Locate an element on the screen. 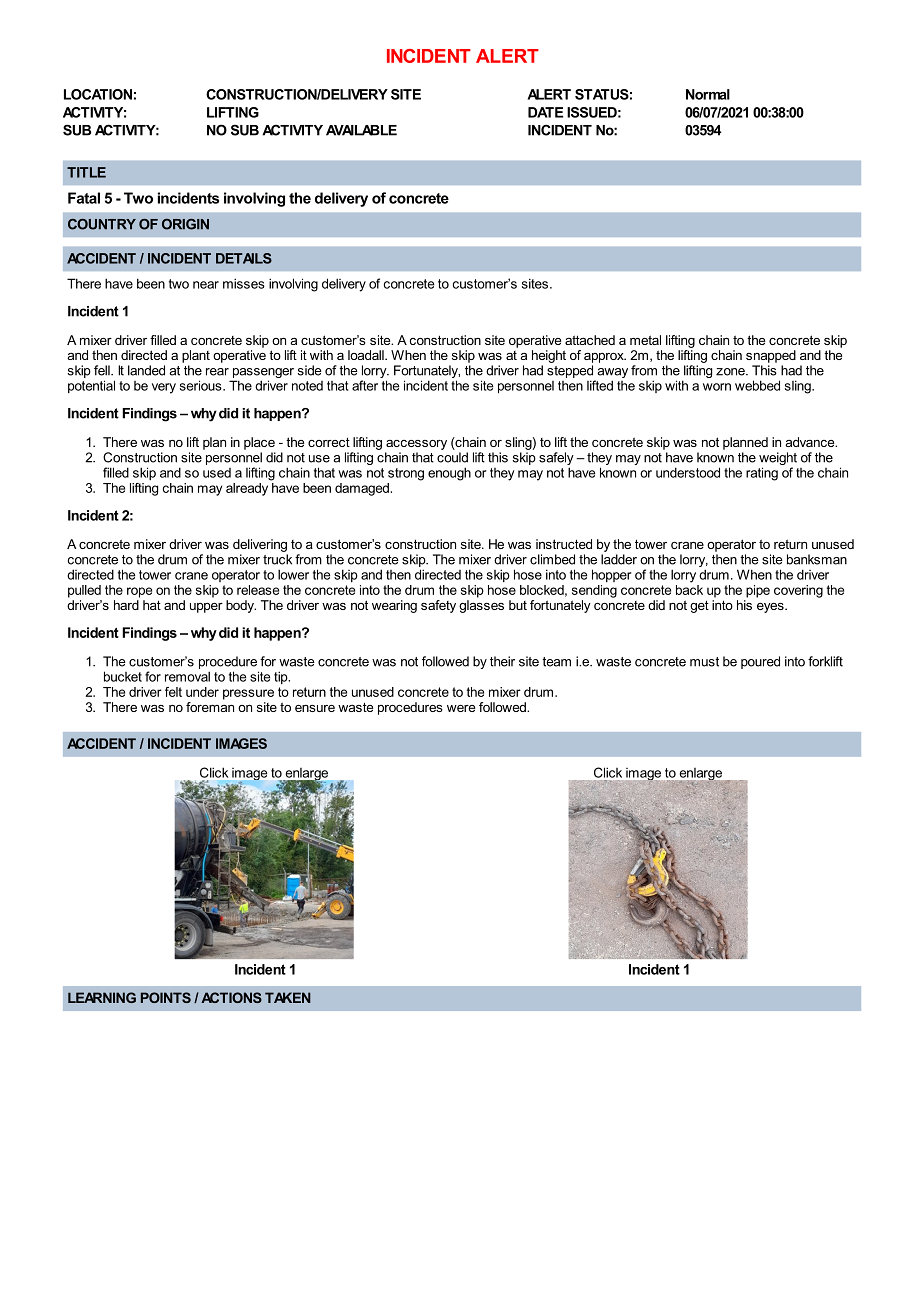  LOCATION is located at coordinates (98, 94).
